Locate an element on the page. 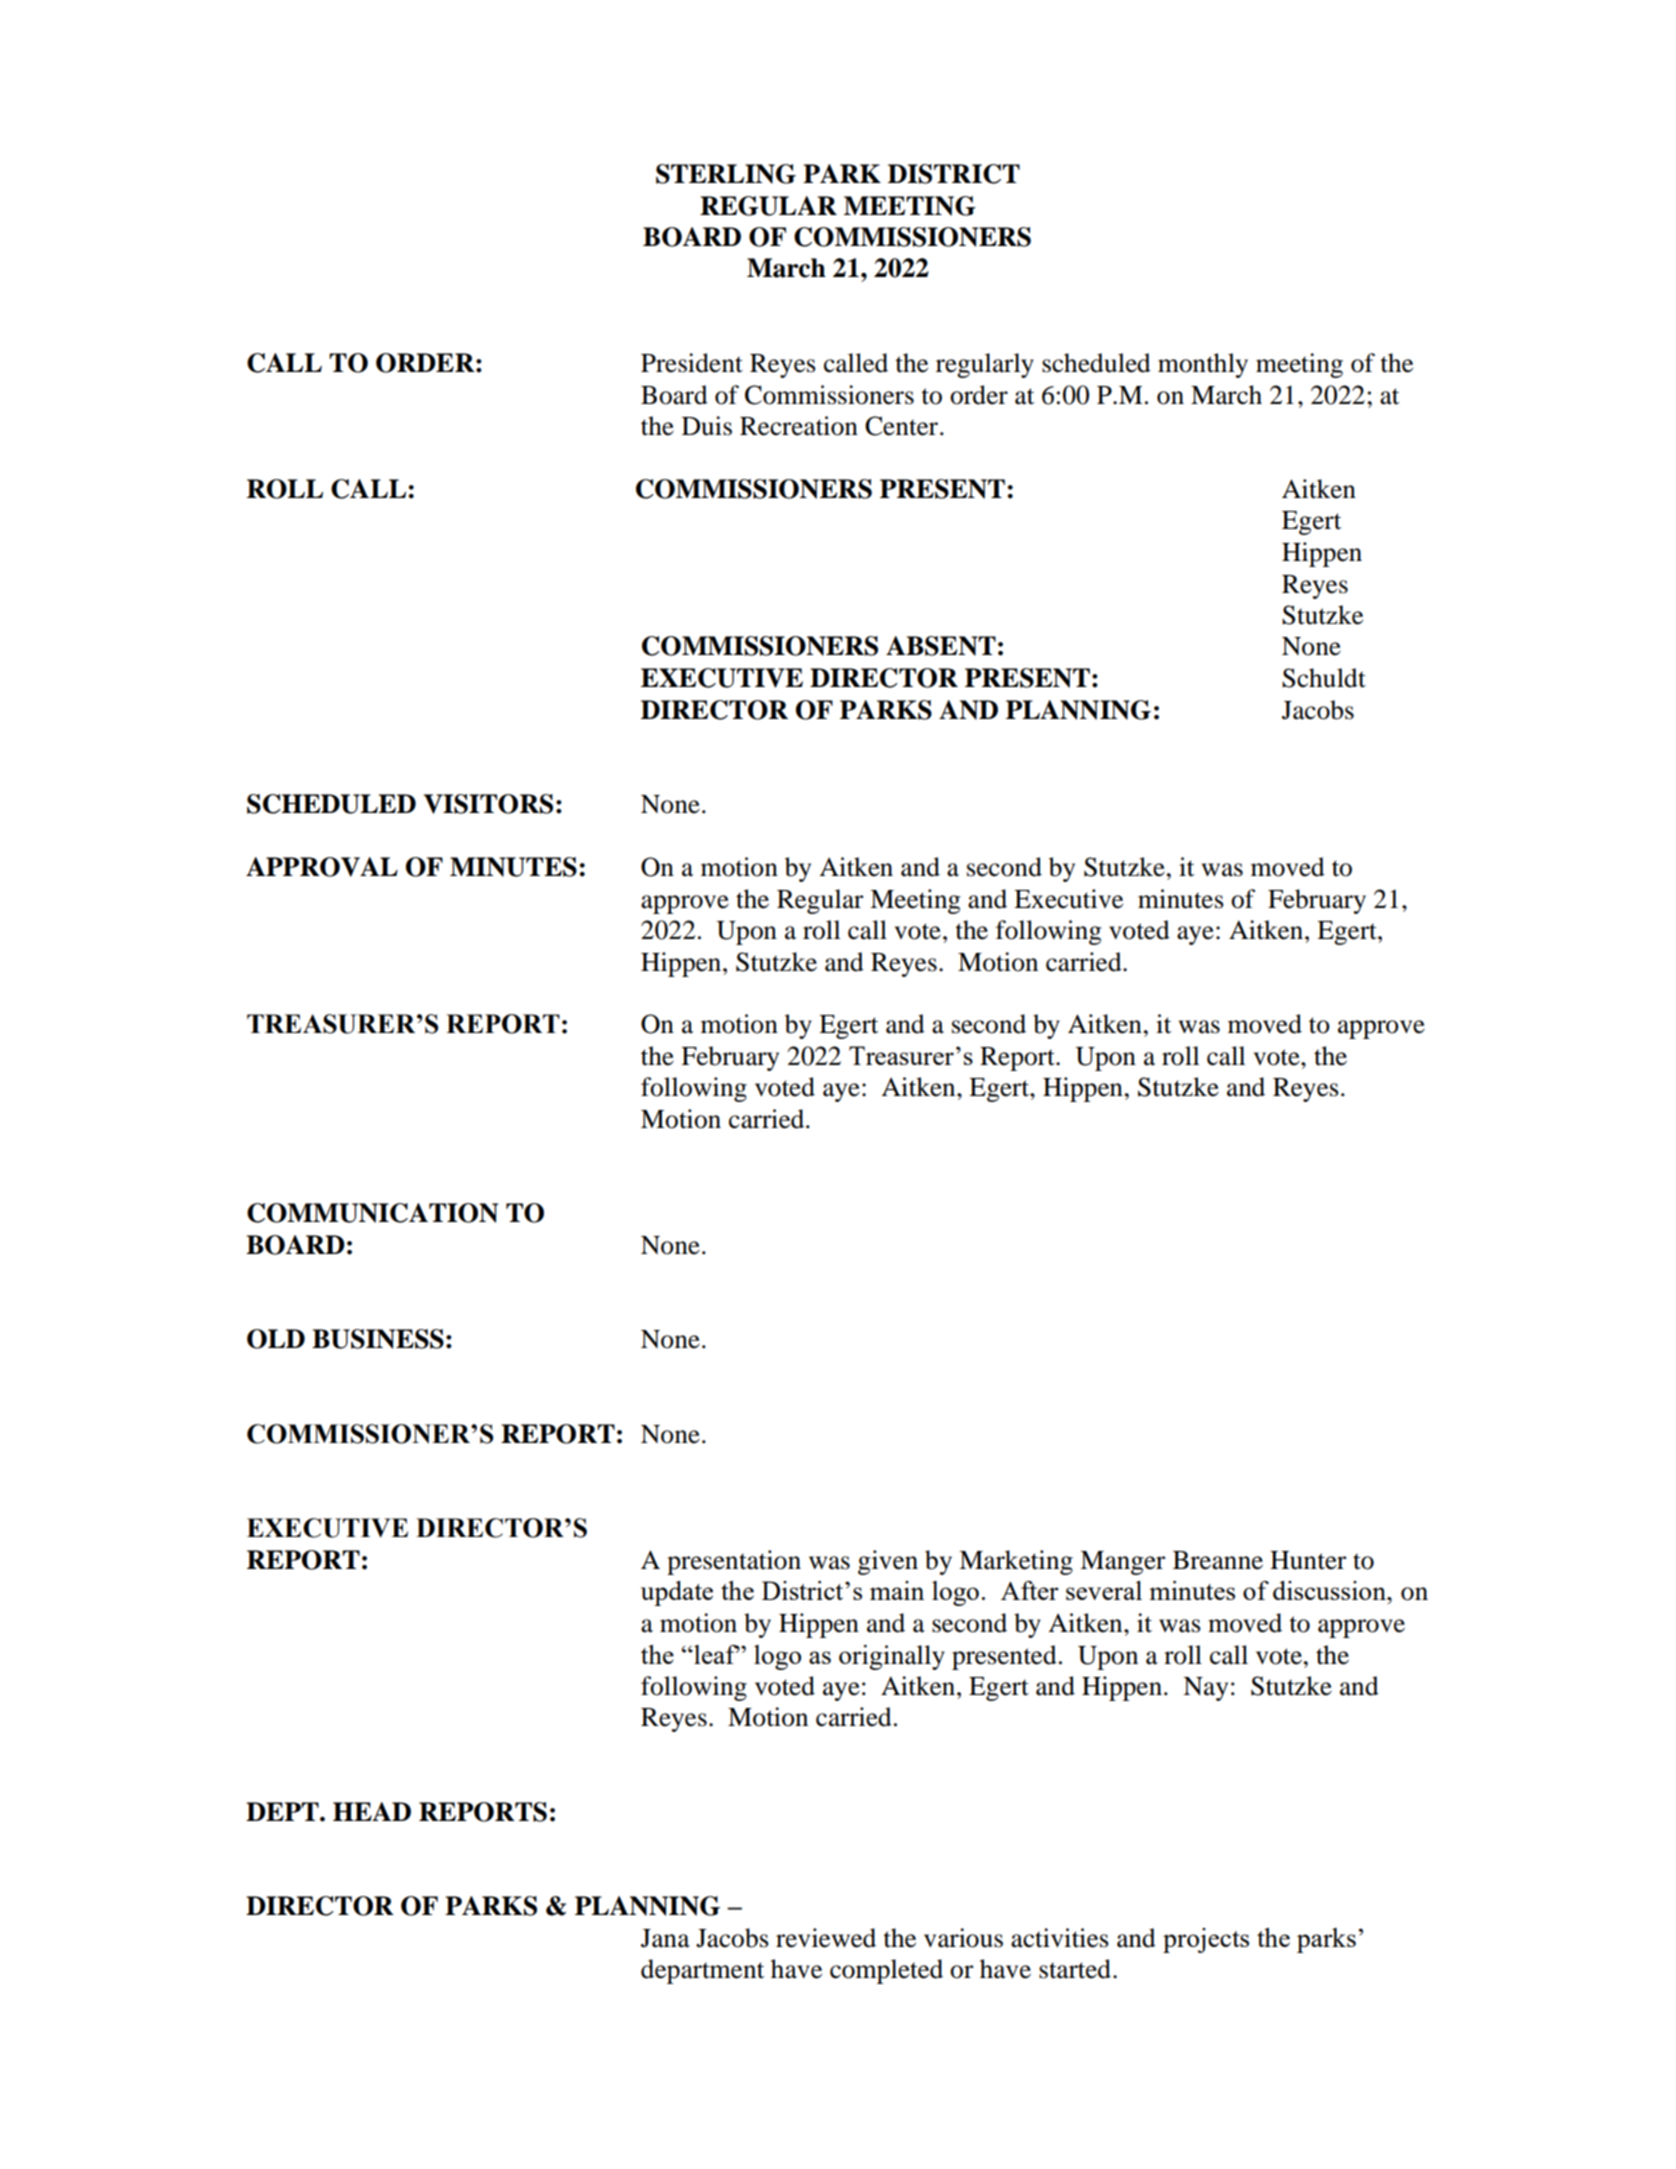 The width and height of the document is (1676, 2169). monthly is located at coordinates (1203, 365).
